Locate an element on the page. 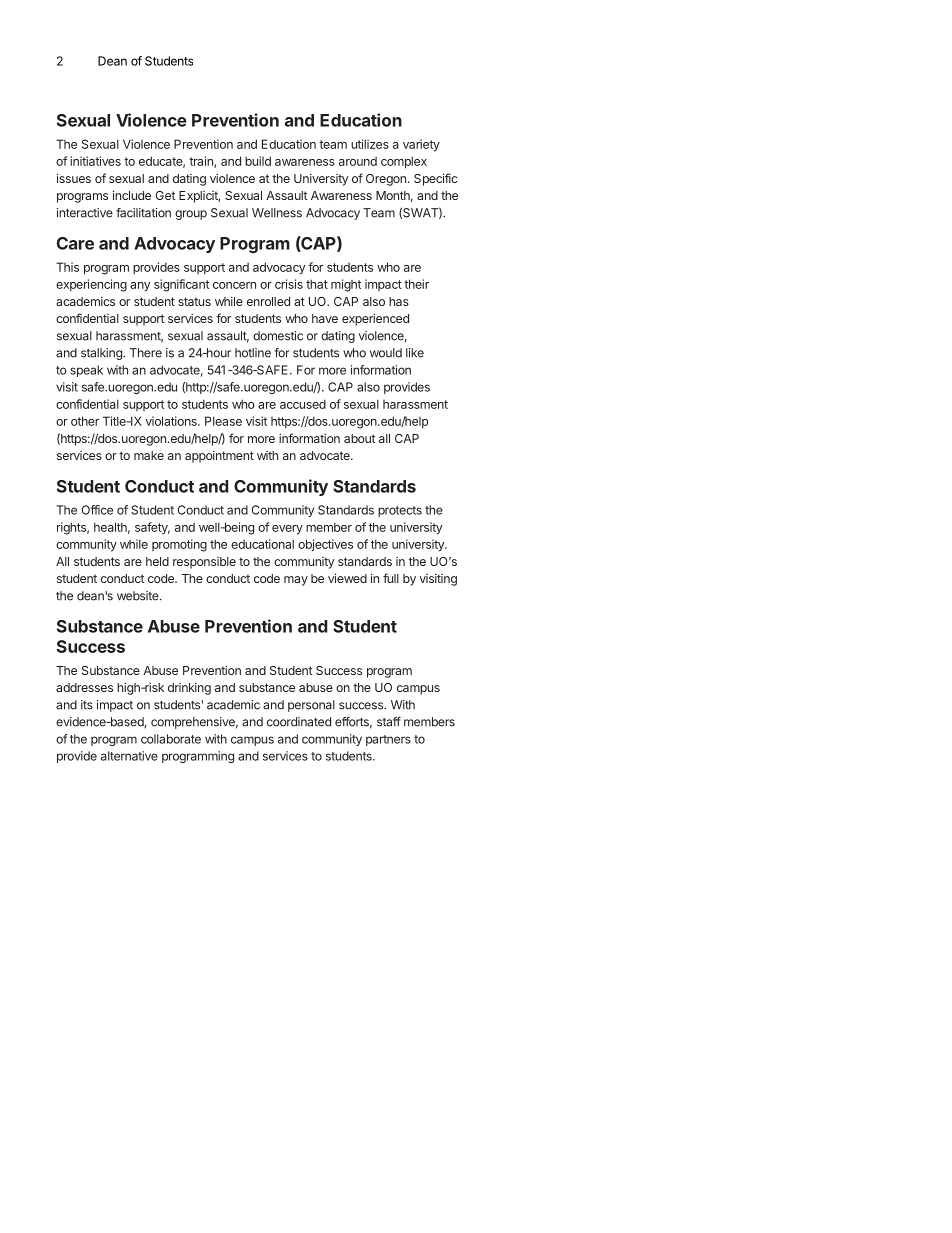  build is located at coordinates (258, 161).
